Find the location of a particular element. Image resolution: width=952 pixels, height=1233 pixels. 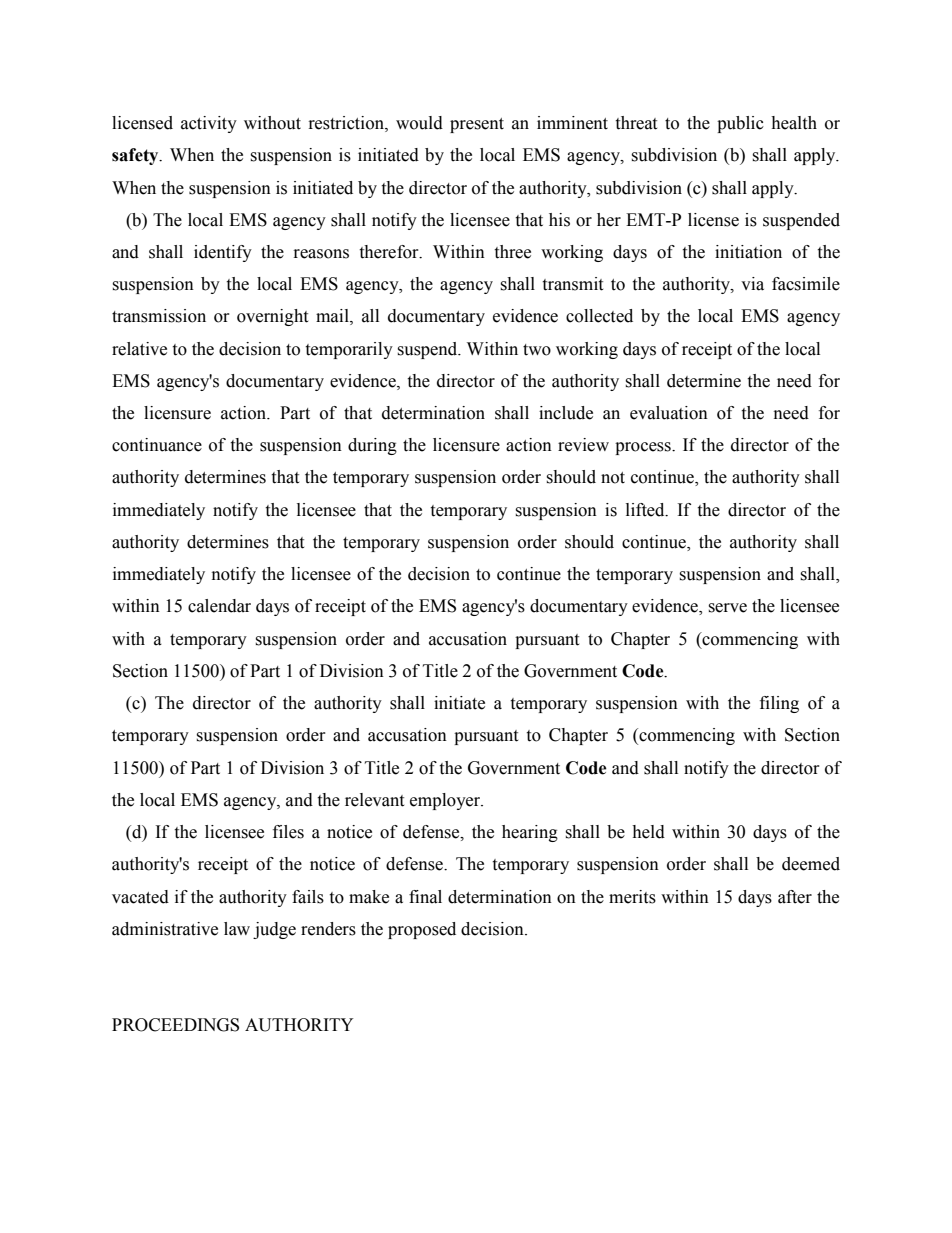

two is located at coordinates (537, 350).
